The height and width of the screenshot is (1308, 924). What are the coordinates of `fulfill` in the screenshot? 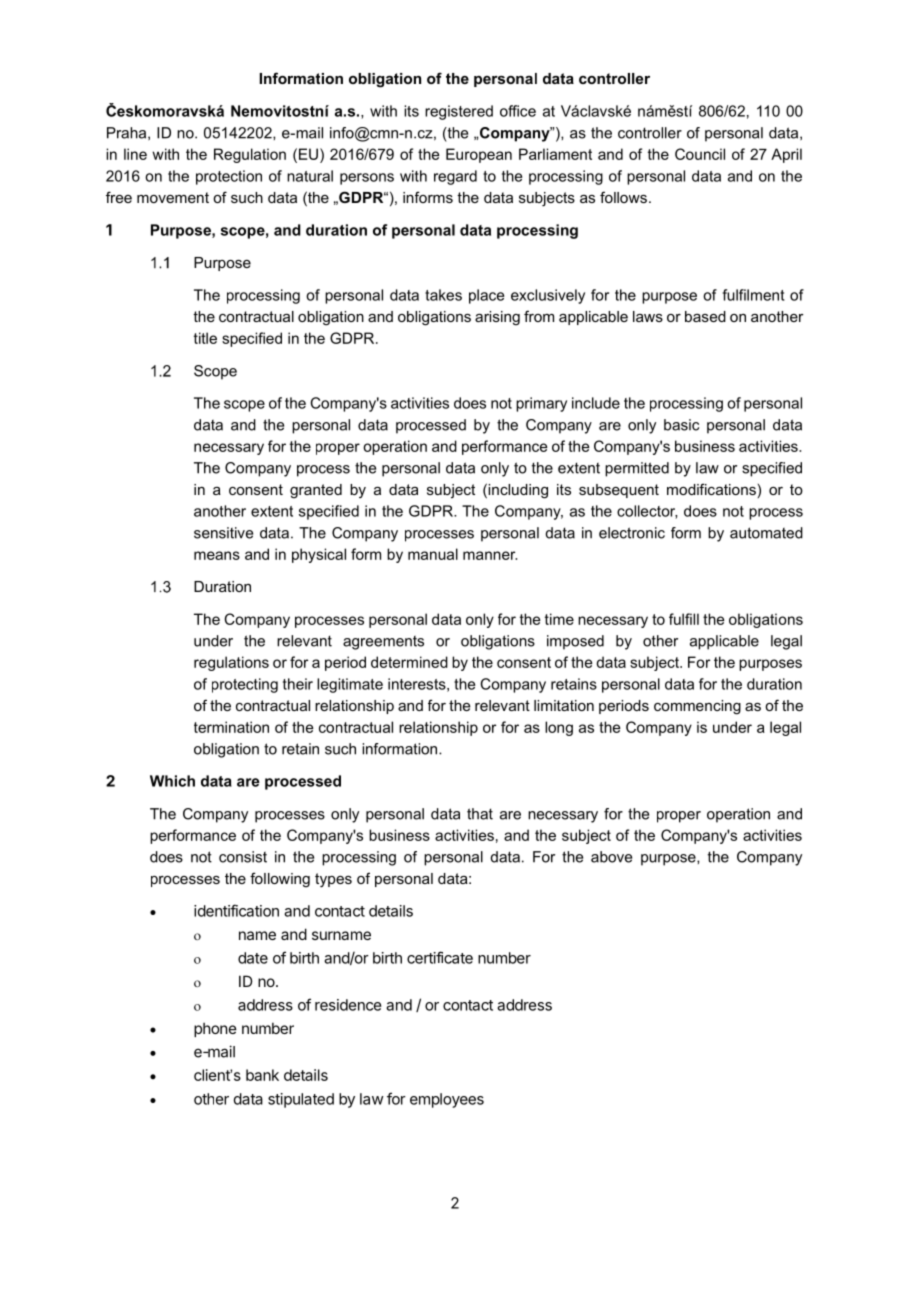 It's located at (684, 619).
